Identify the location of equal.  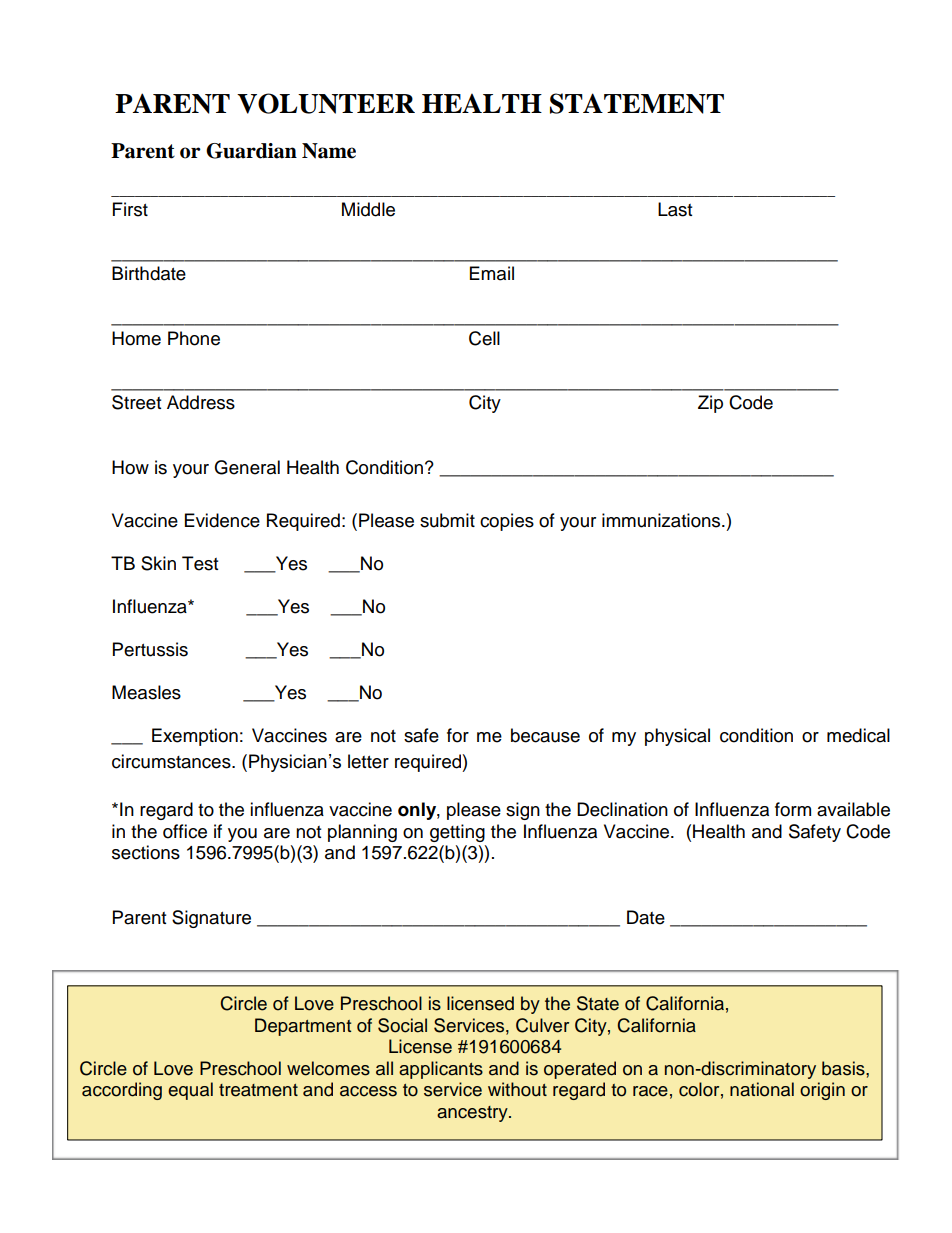
(190, 1091).
